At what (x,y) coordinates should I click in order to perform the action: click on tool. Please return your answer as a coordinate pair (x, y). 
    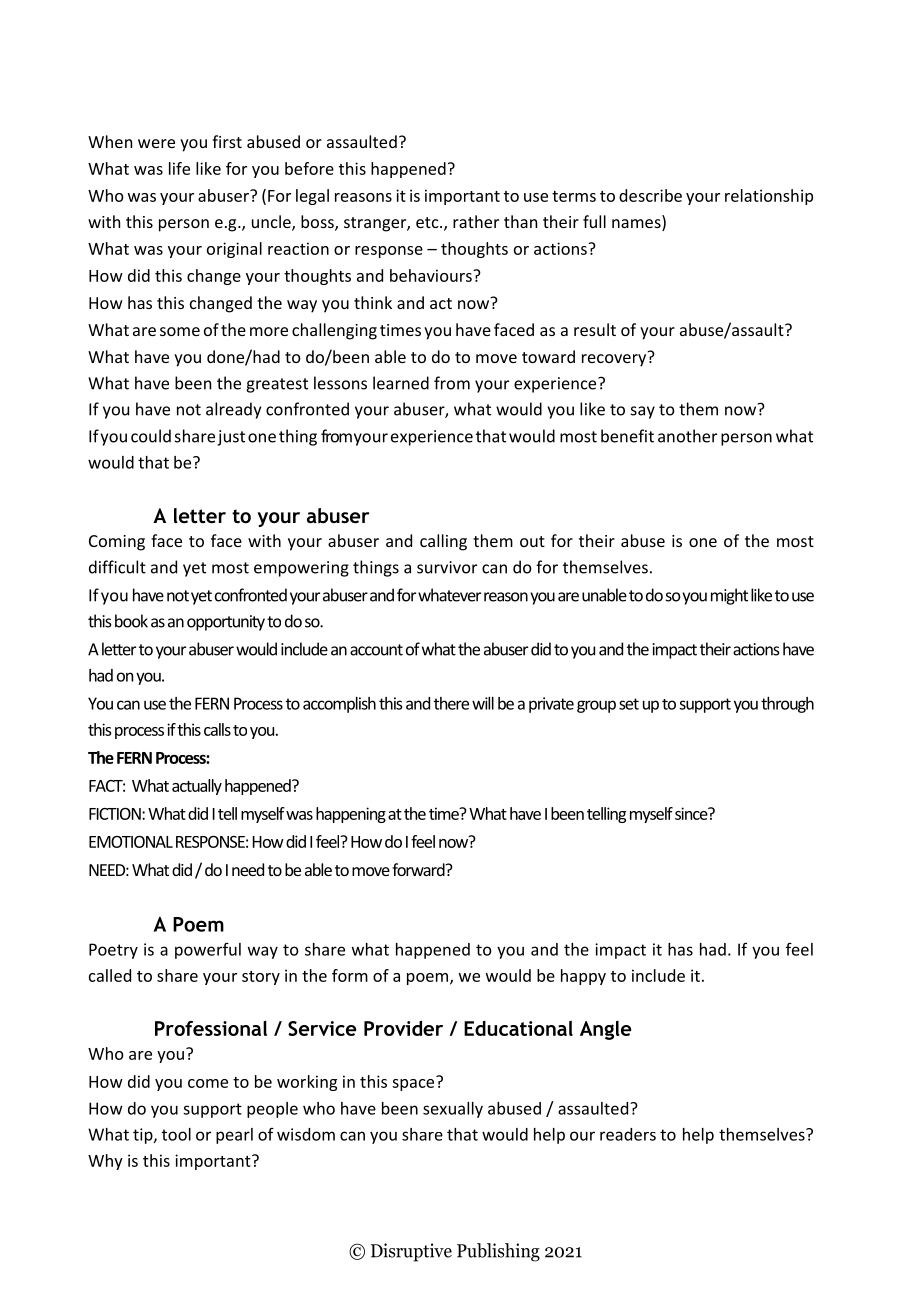
    Looking at the image, I should click on (176, 1134).
